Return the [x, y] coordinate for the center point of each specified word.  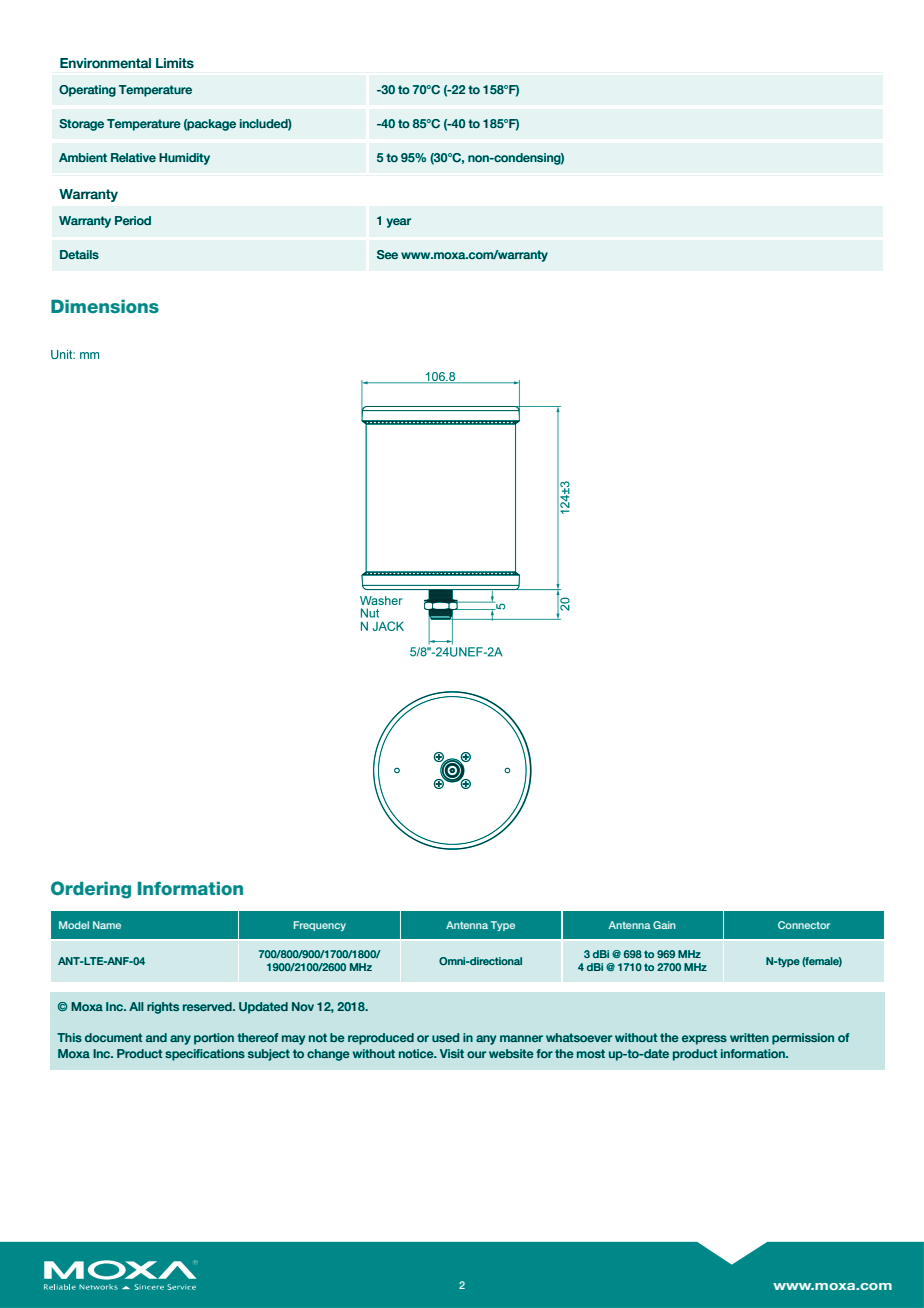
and [156, 1037]
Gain [664, 925]
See [387, 255]
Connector [804, 925]
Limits [175, 63]
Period [133, 220]
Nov [303, 1006]
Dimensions [105, 306]
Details [79, 254]
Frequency [320, 926]
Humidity [184, 159]
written [749, 1037]
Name [107, 925]
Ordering [91, 890]
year [399, 223]
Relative [133, 157]
